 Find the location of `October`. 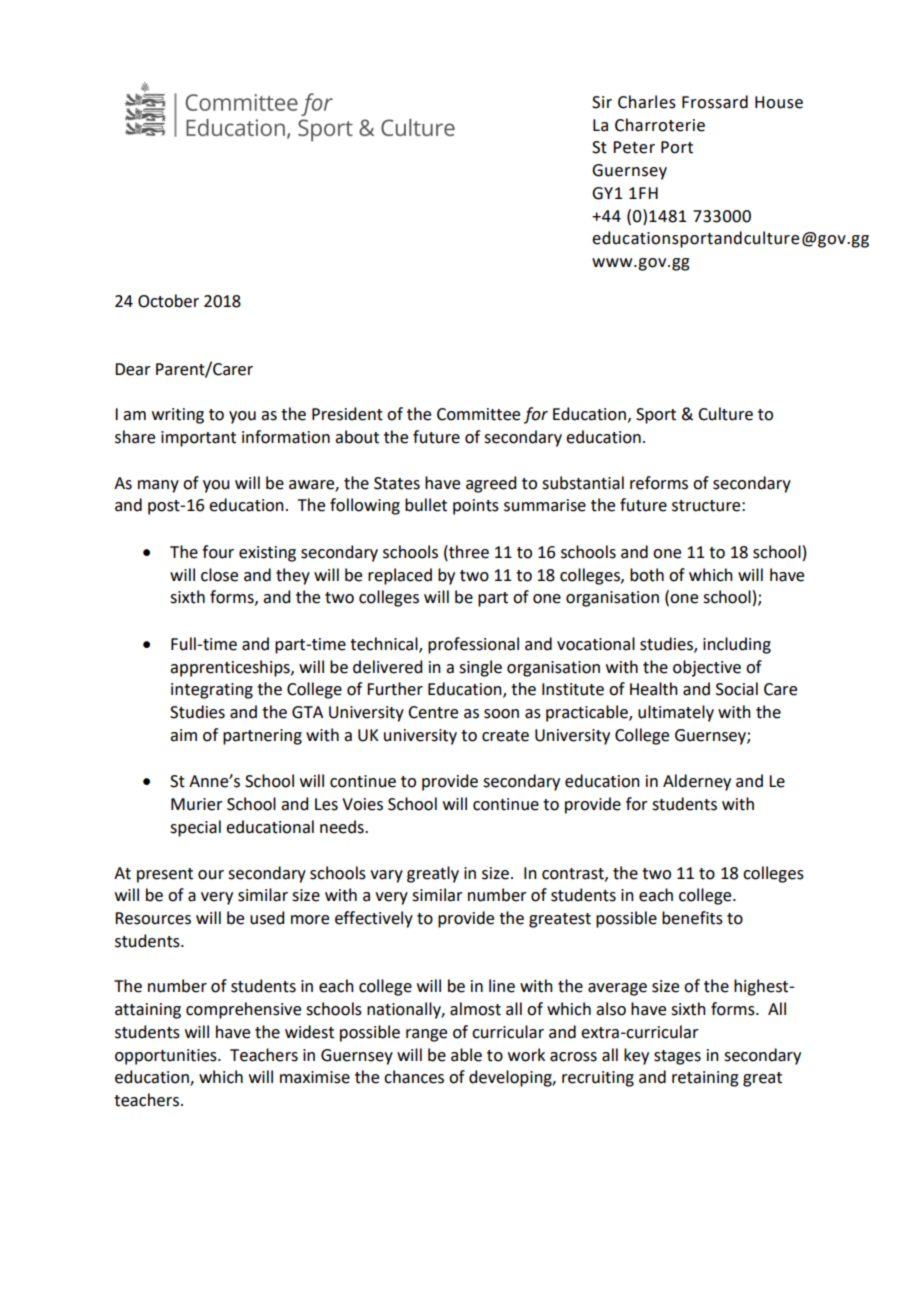

October is located at coordinates (168, 301).
